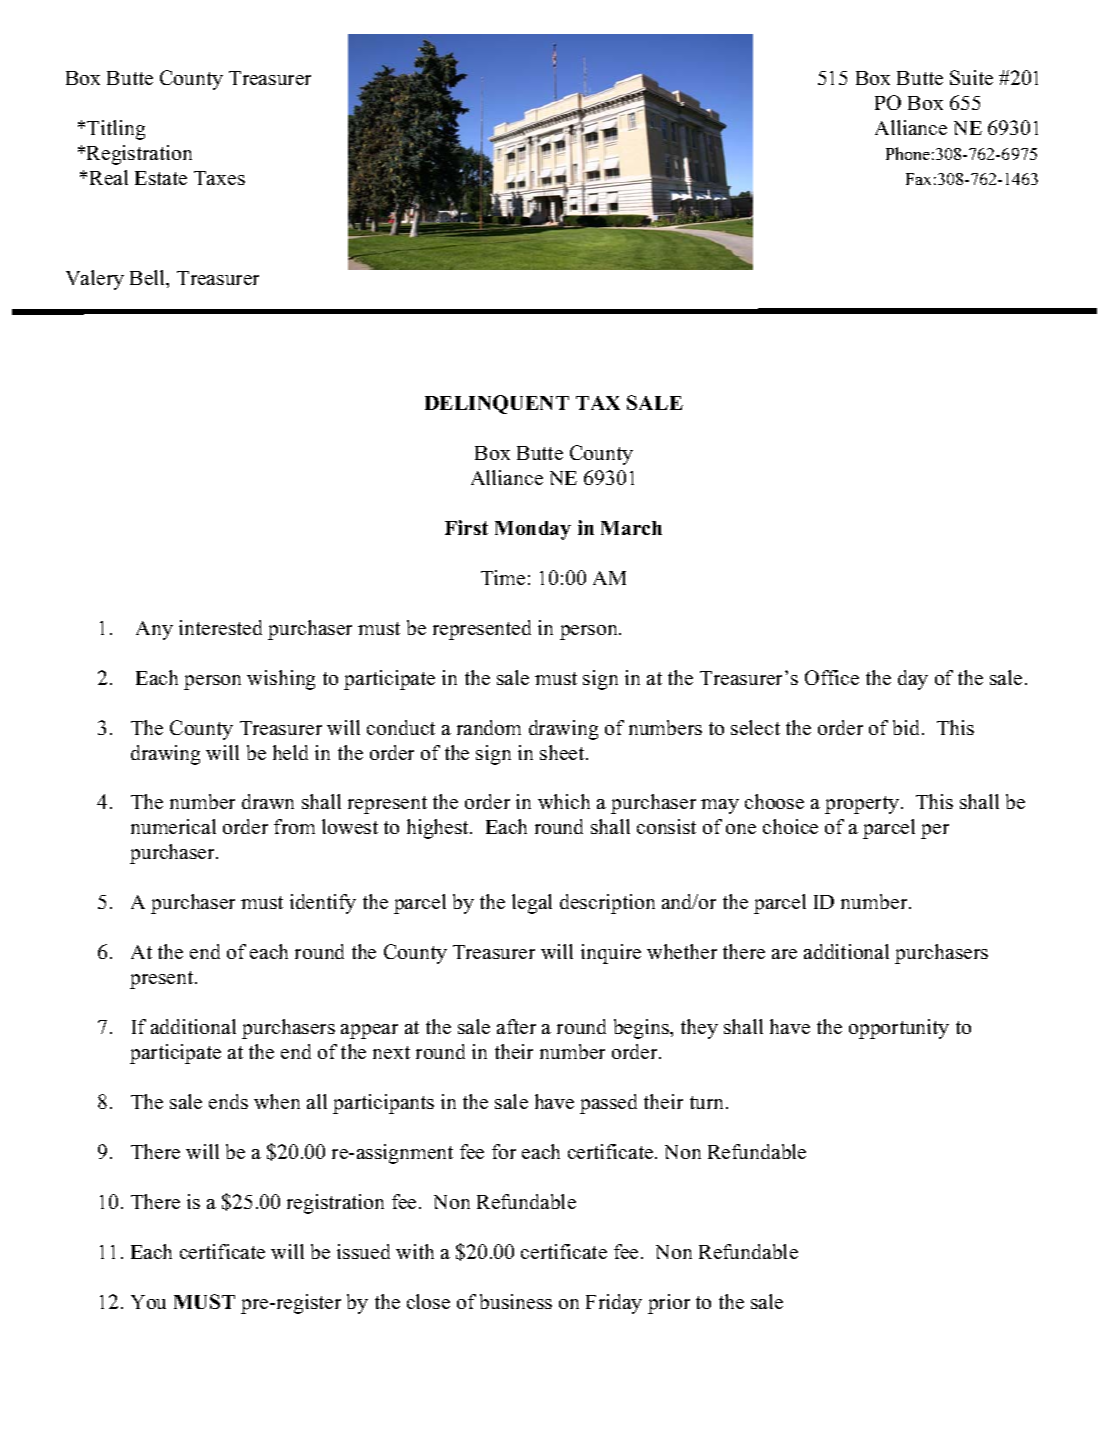  What do you see at coordinates (489, 727) in the screenshot?
I see `random` at bounding box center [489, 727].
